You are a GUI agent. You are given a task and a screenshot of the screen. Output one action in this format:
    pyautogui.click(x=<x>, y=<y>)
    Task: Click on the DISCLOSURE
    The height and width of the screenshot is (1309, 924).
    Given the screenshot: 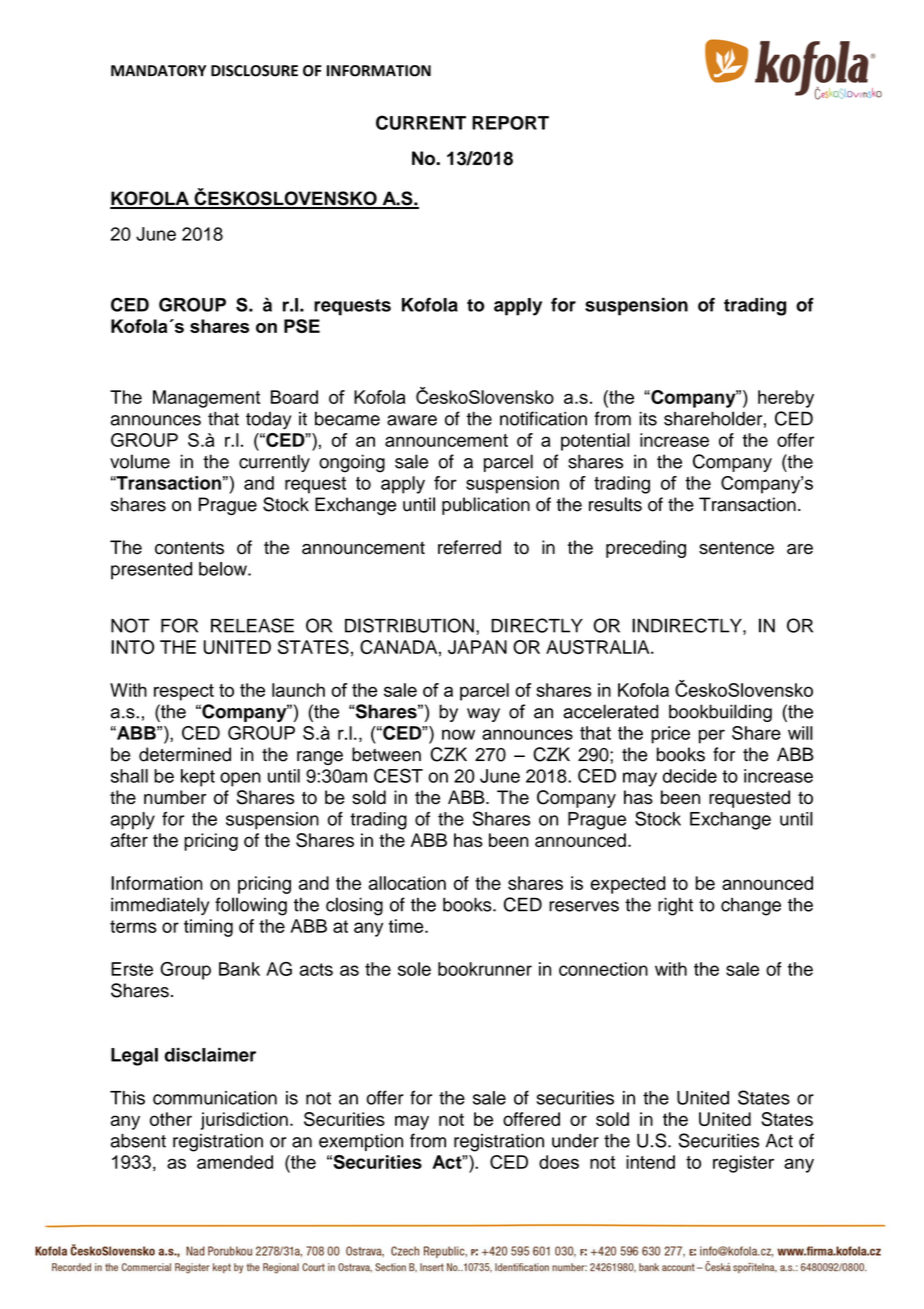 What is the action you would take?
    pyautogui.click(x=254, y=71)
